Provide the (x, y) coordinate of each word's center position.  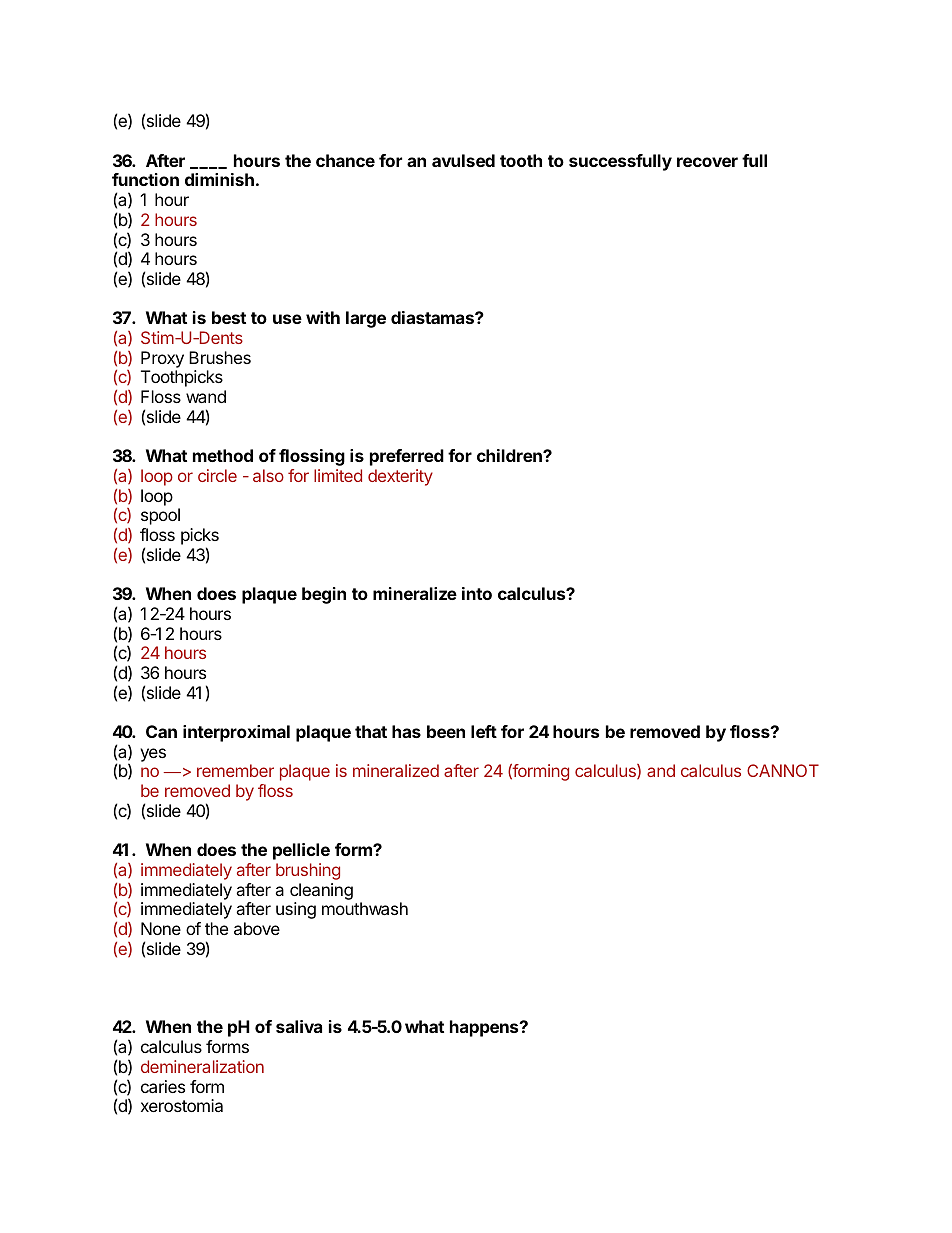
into (477, 593)
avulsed (463, 160)
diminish (219, 179)
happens (485, 1028)
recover (707, 162)
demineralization (202, 1066)
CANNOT (783, 770)
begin (324, 595)
